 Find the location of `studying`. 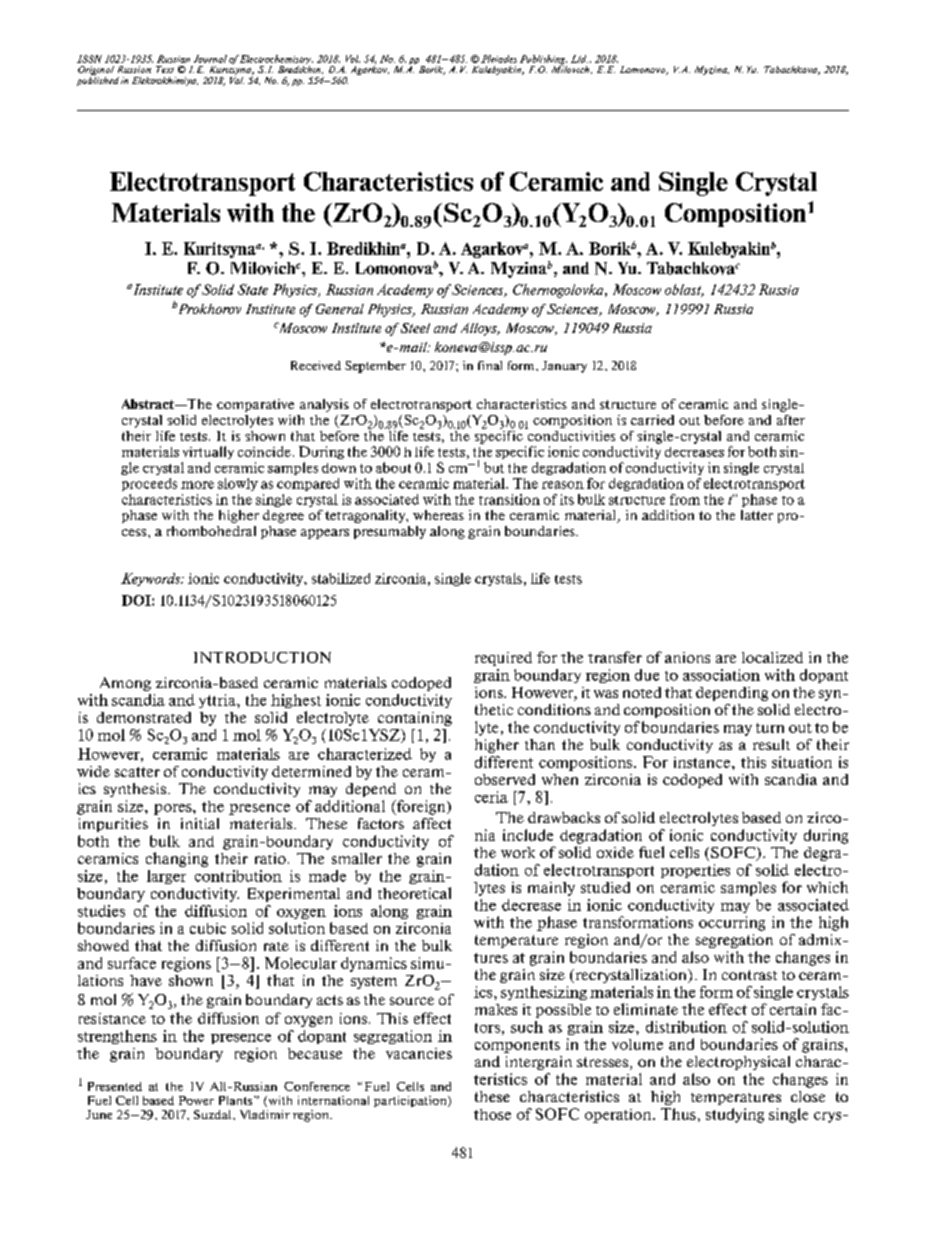

studying is located at coordinates (735, 1115).
